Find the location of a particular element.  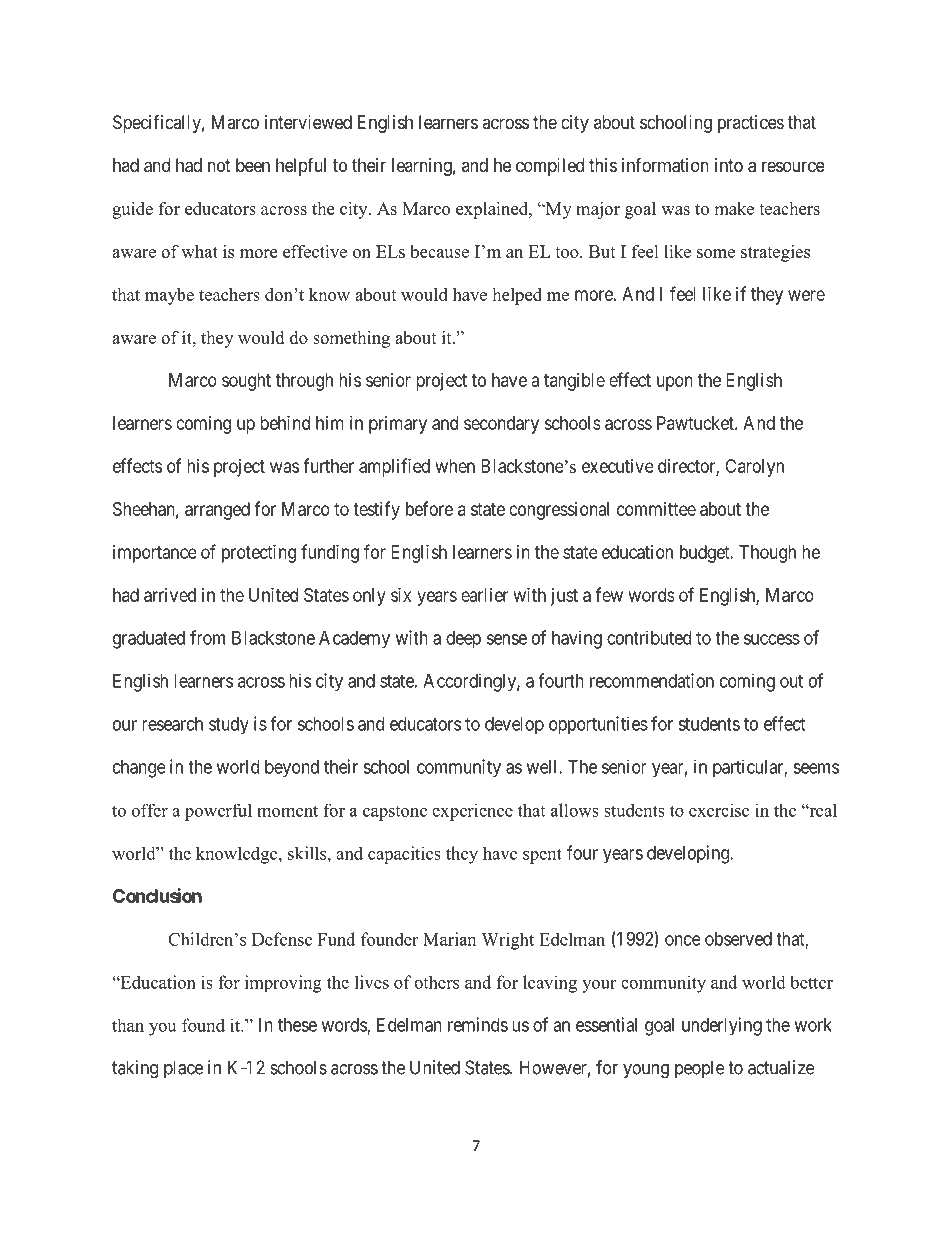

when is located at coordinates (455, 466).
